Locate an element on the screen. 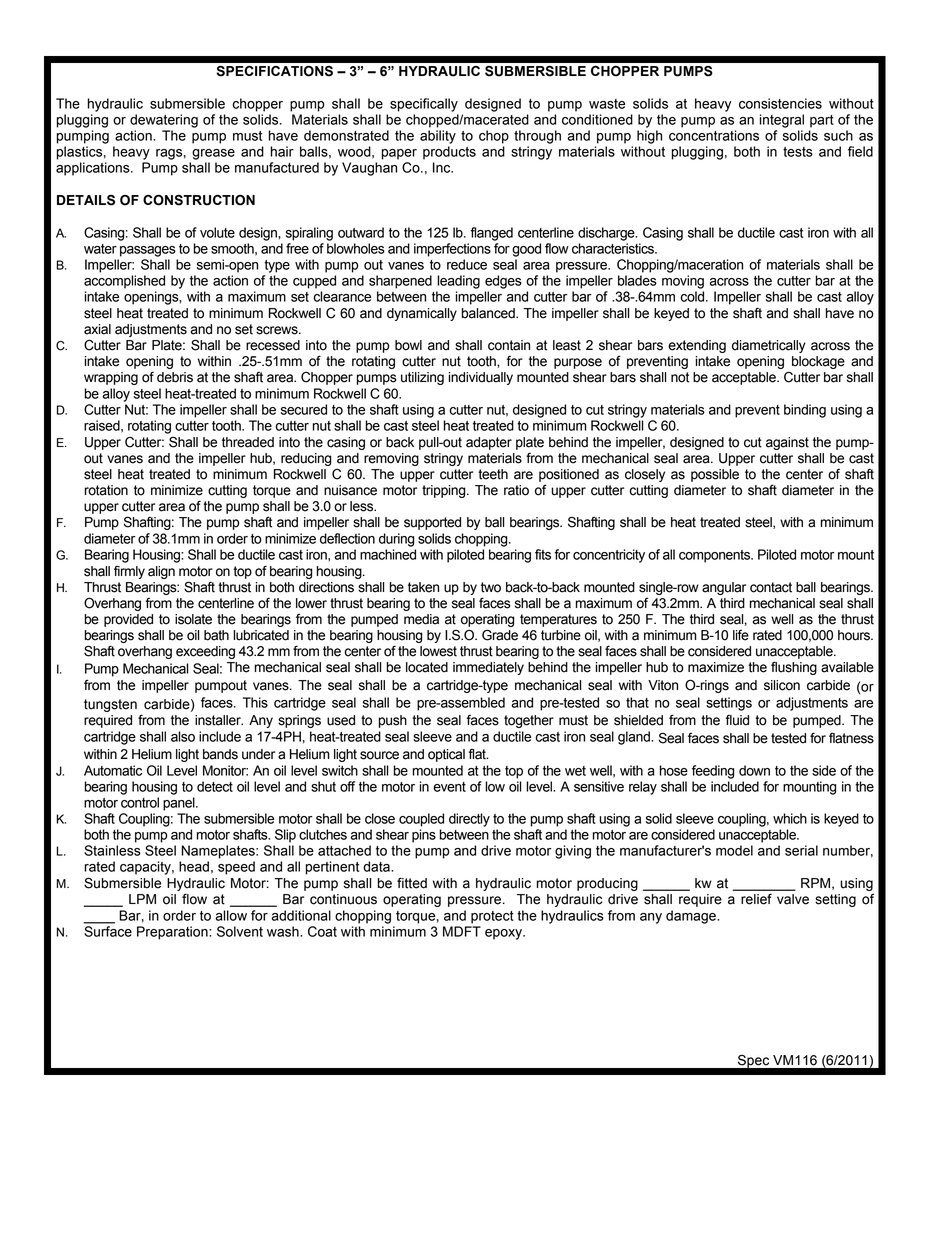 The width and height of the screenshot is (952, 1233). cold is located at coordinates (693, 296).
